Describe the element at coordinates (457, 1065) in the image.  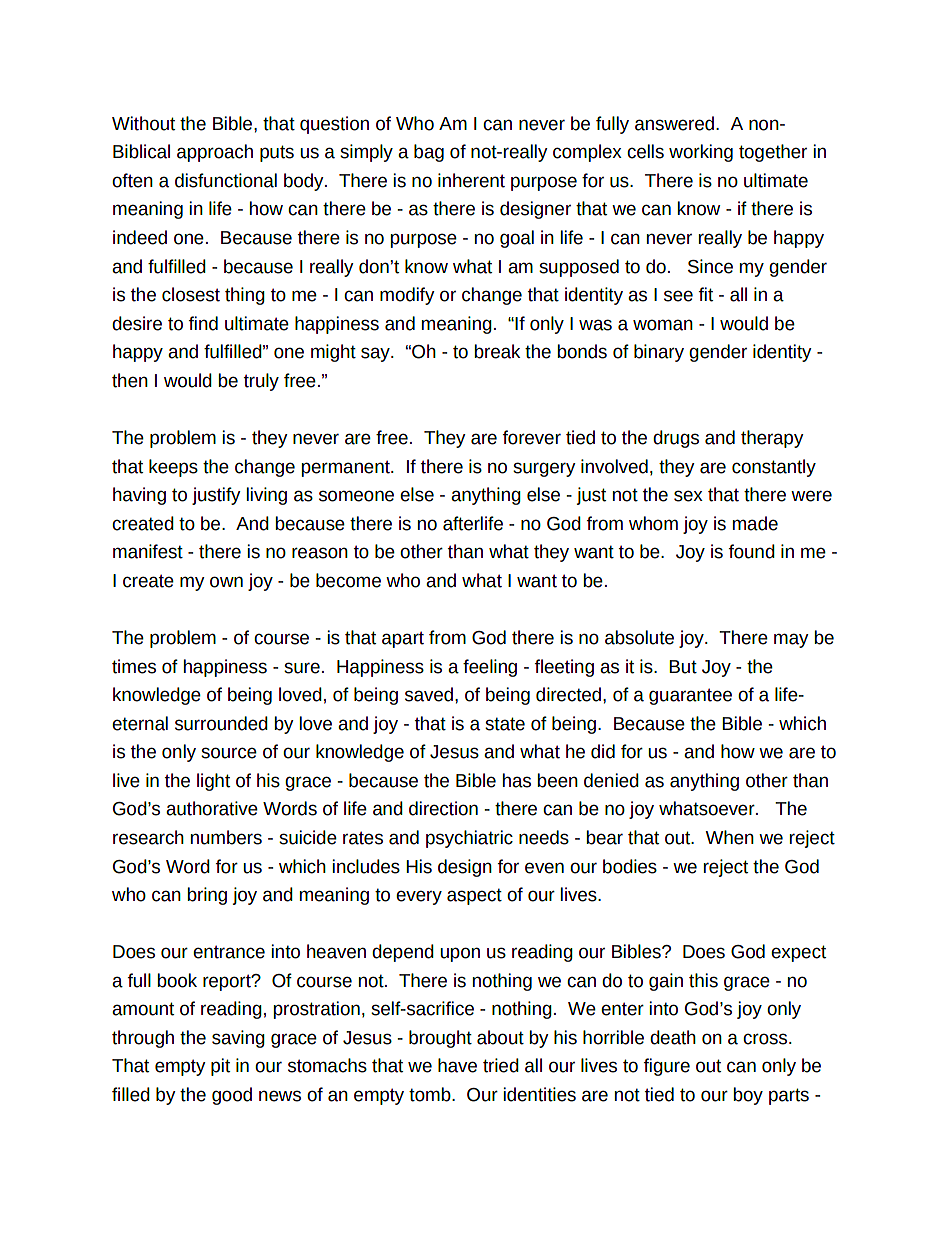
I see `have` at that location.
